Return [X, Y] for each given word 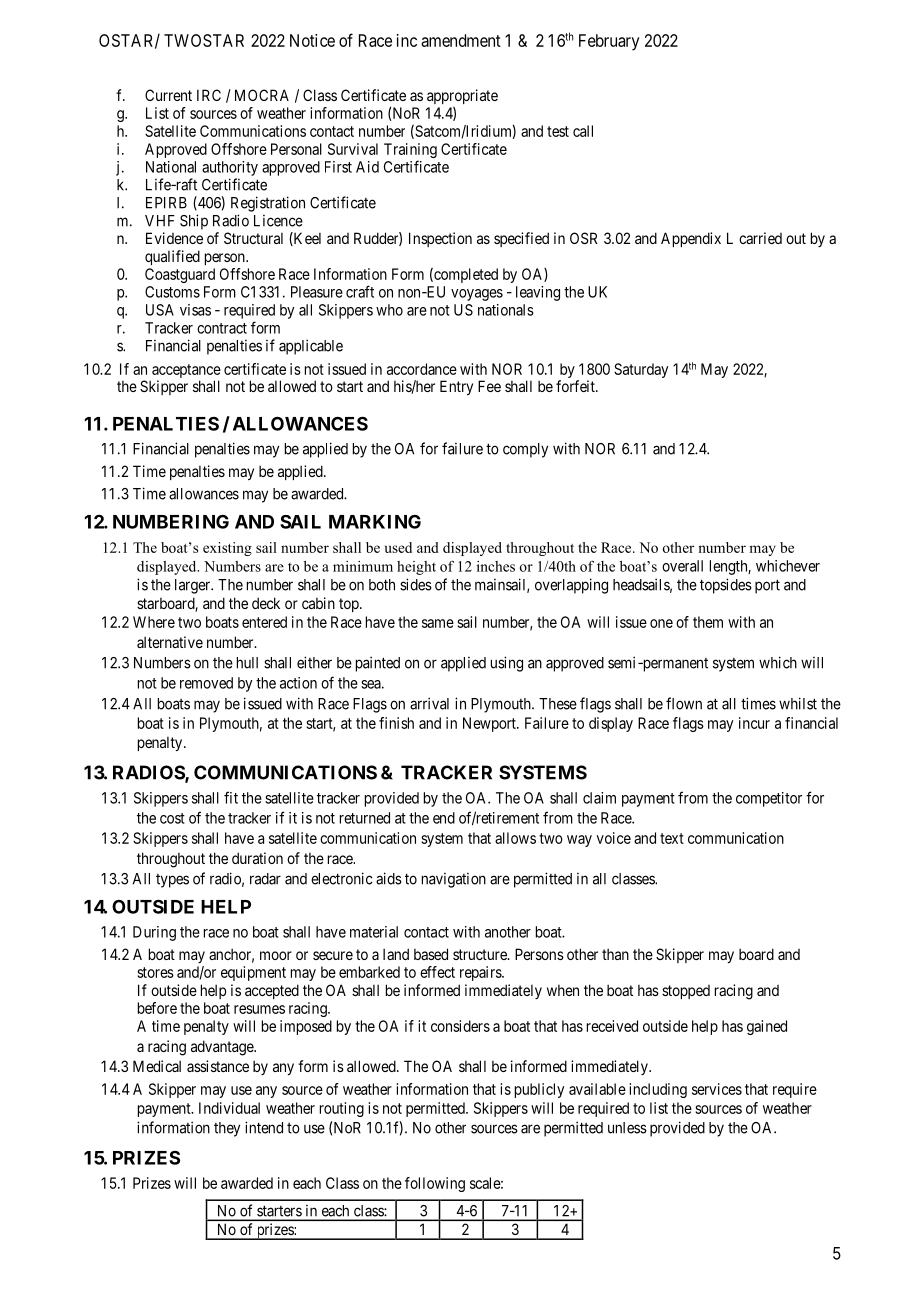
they [227, 1129]
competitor [769, 799]
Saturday [641, 370]
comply [525, 450]
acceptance [185, 372]
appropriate [462, 96]
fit [231, 797]
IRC [209, 95]
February [609, 42]
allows [515, 838]
